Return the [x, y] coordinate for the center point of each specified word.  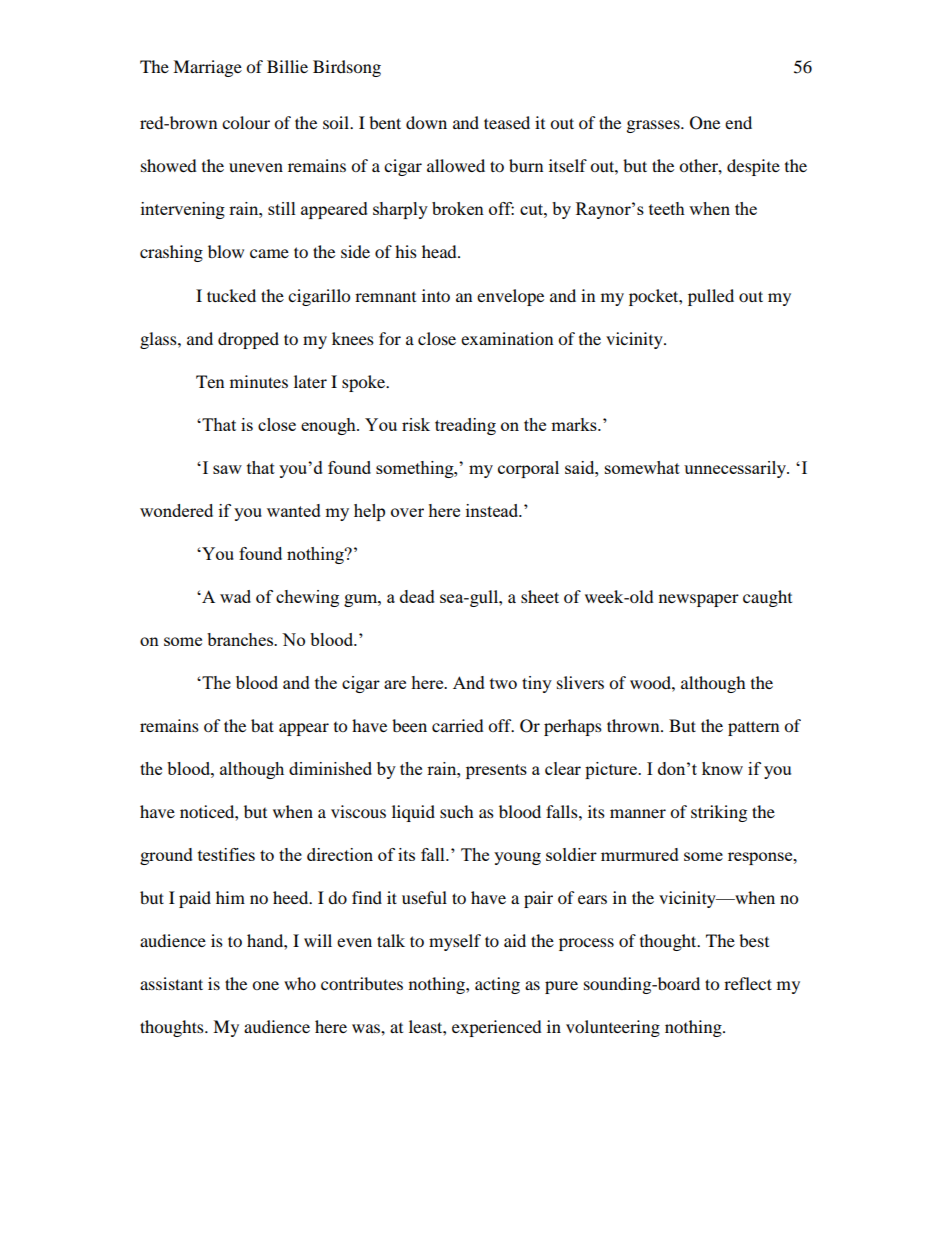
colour [246, 122]
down [426, 122]
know [722, 768]
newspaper [699, 600]
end [738, 122]
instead [493, 510]
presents [496, 771]
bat [262, 725]
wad [235, 596]
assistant [171, 983]
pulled [711, 297]
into [436, 295]
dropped [248, 340]
